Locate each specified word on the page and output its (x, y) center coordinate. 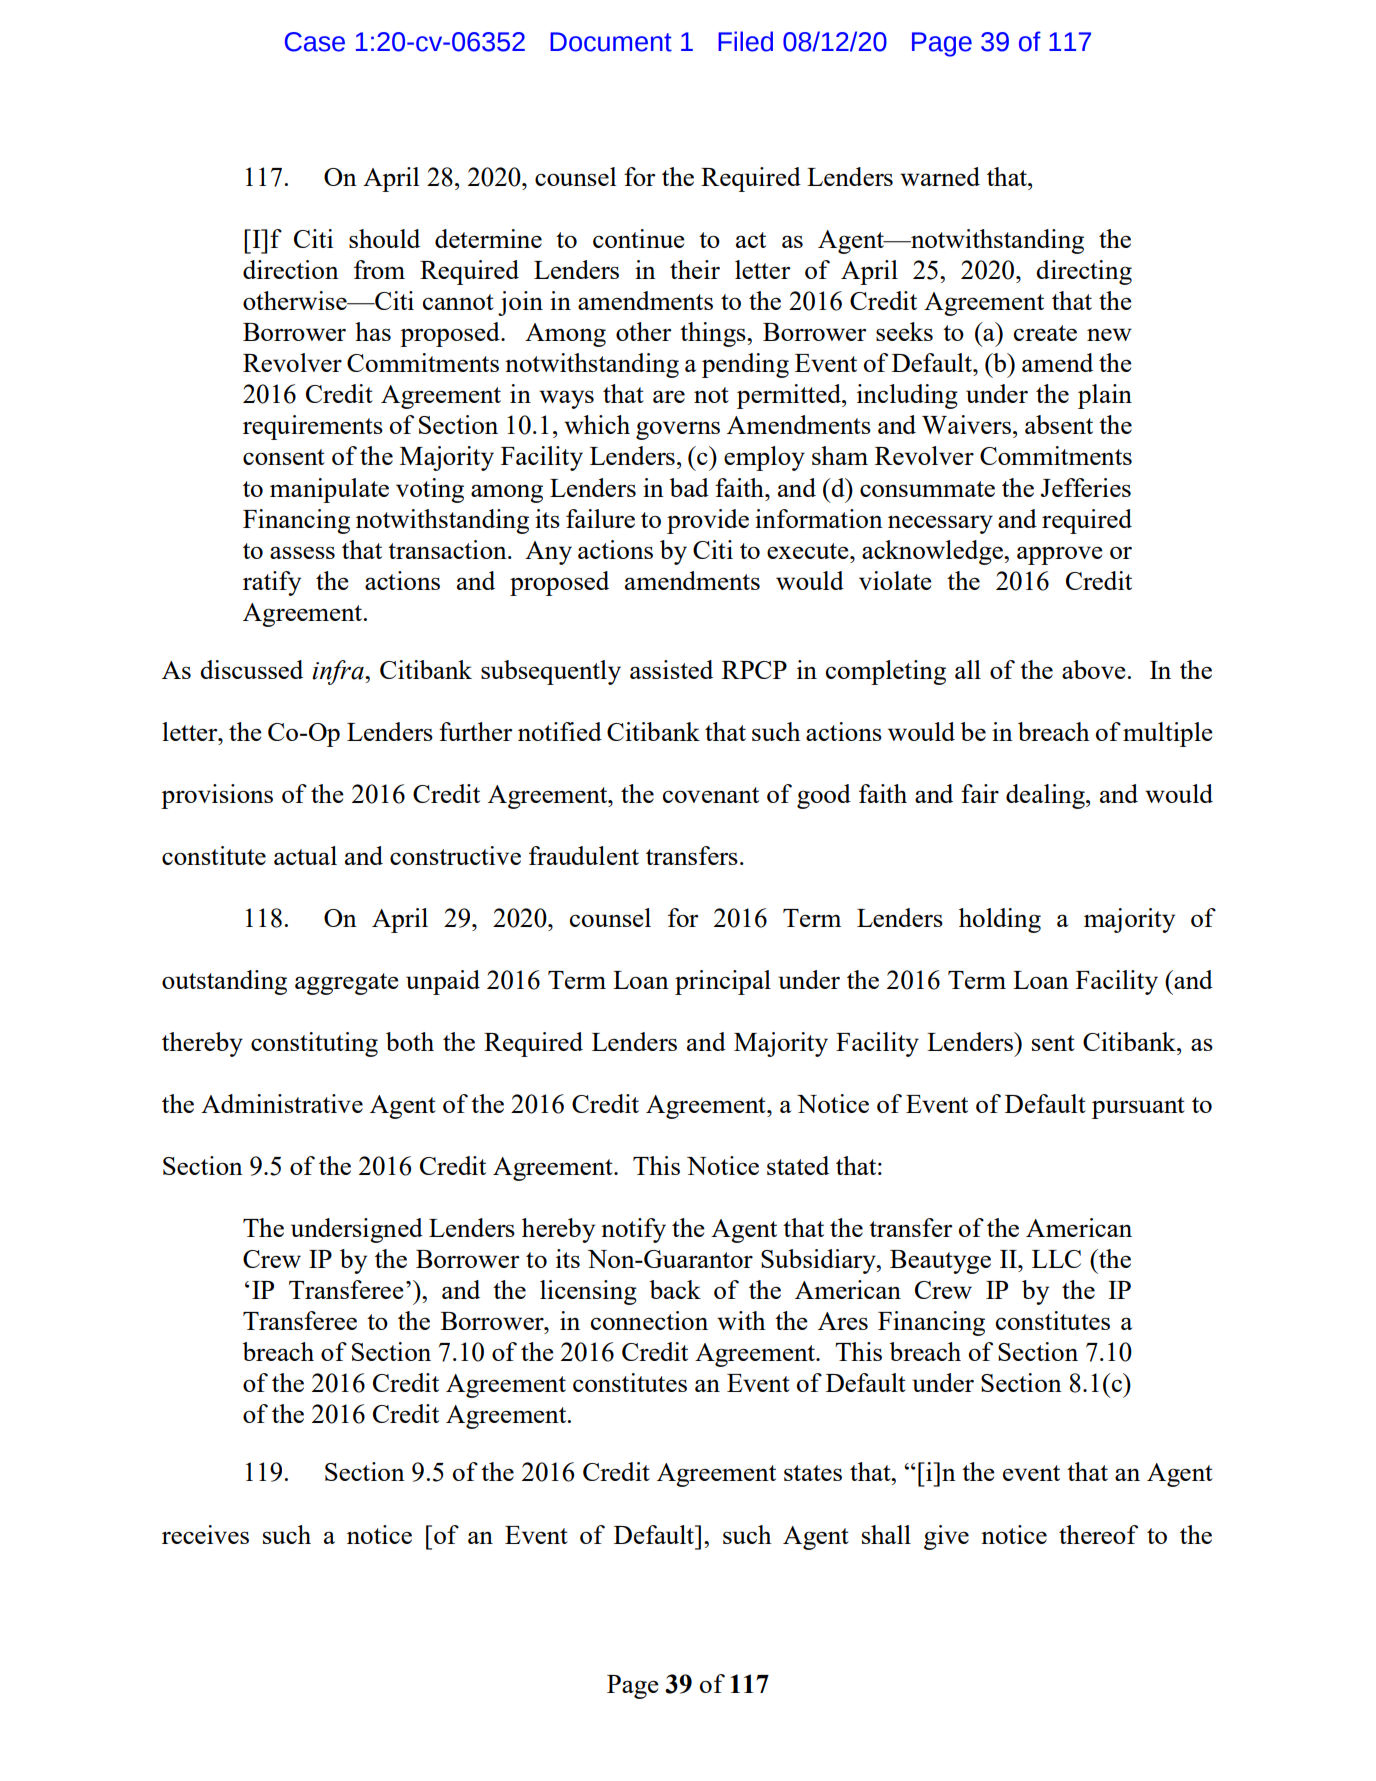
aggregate (347, 984)
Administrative (282, 1103)
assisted (671, 669)
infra (339, 672)
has (373, 331)
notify (633, 1230)
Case (315, 42)
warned (940, 176)
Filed (745, 41)
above (1094, 669)
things (714, 334)
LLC (1056, 1259)
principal (723, 982)
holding (1000, 920)
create (1045, 333)
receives (205, 1534)
